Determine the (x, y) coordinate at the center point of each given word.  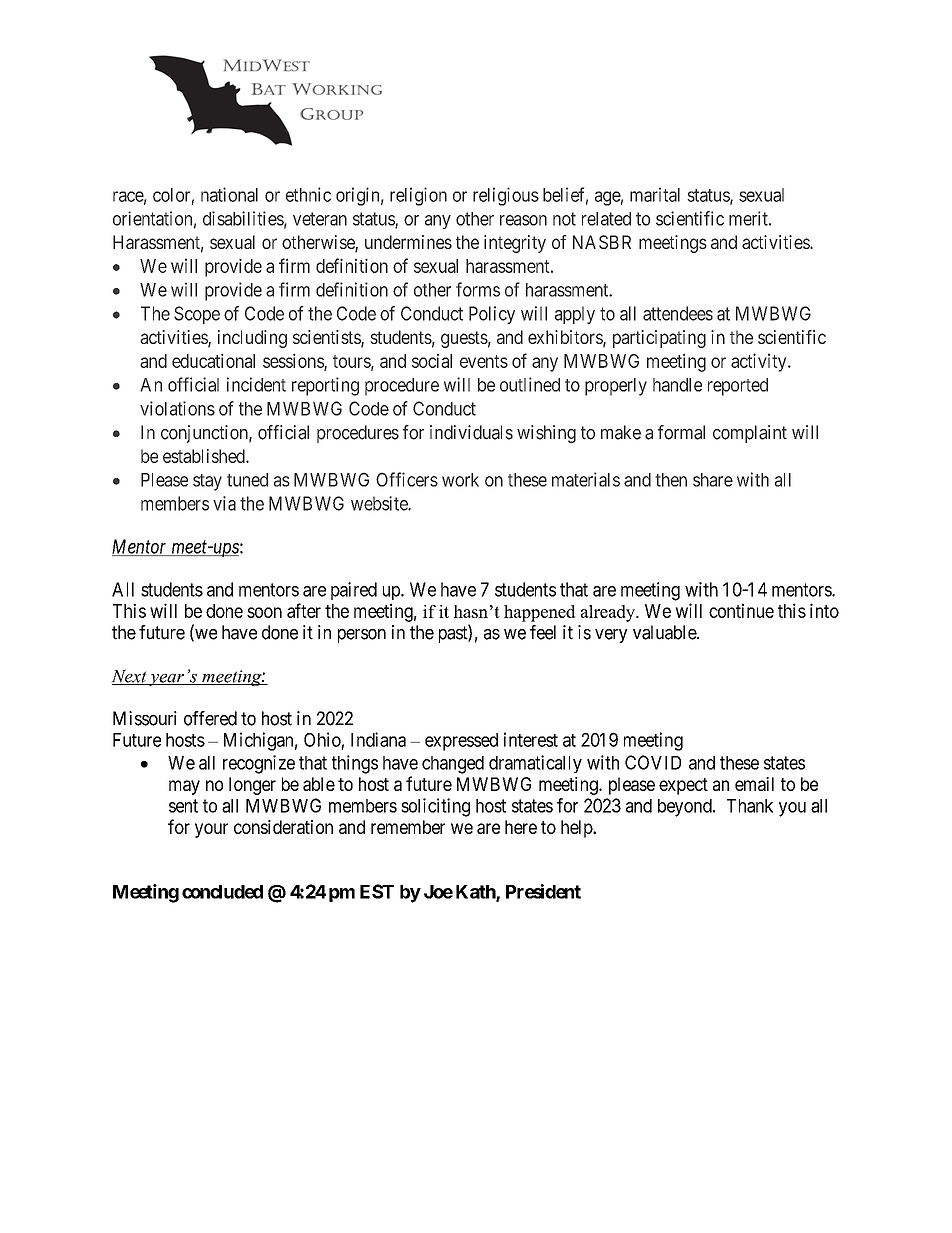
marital (655, 194)
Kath (476, 893)
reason (523, 220)
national (229, 194)
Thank (750, 806)
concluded (222, 892)
